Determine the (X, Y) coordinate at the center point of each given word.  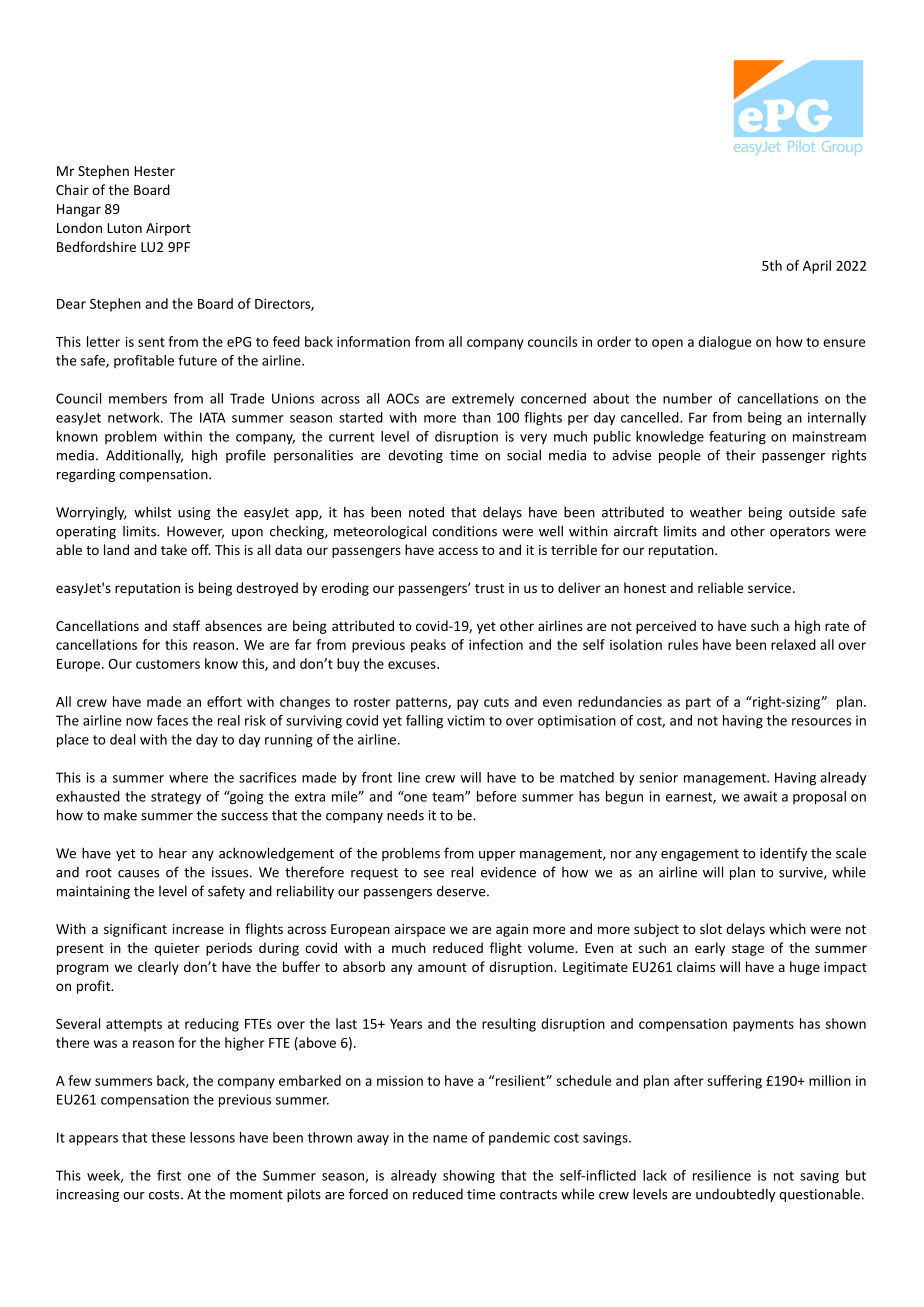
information (373, 341)
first (169, 1175)
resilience (722, 1175)
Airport (168, 229)
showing (469, 1177)
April (817, 267)
